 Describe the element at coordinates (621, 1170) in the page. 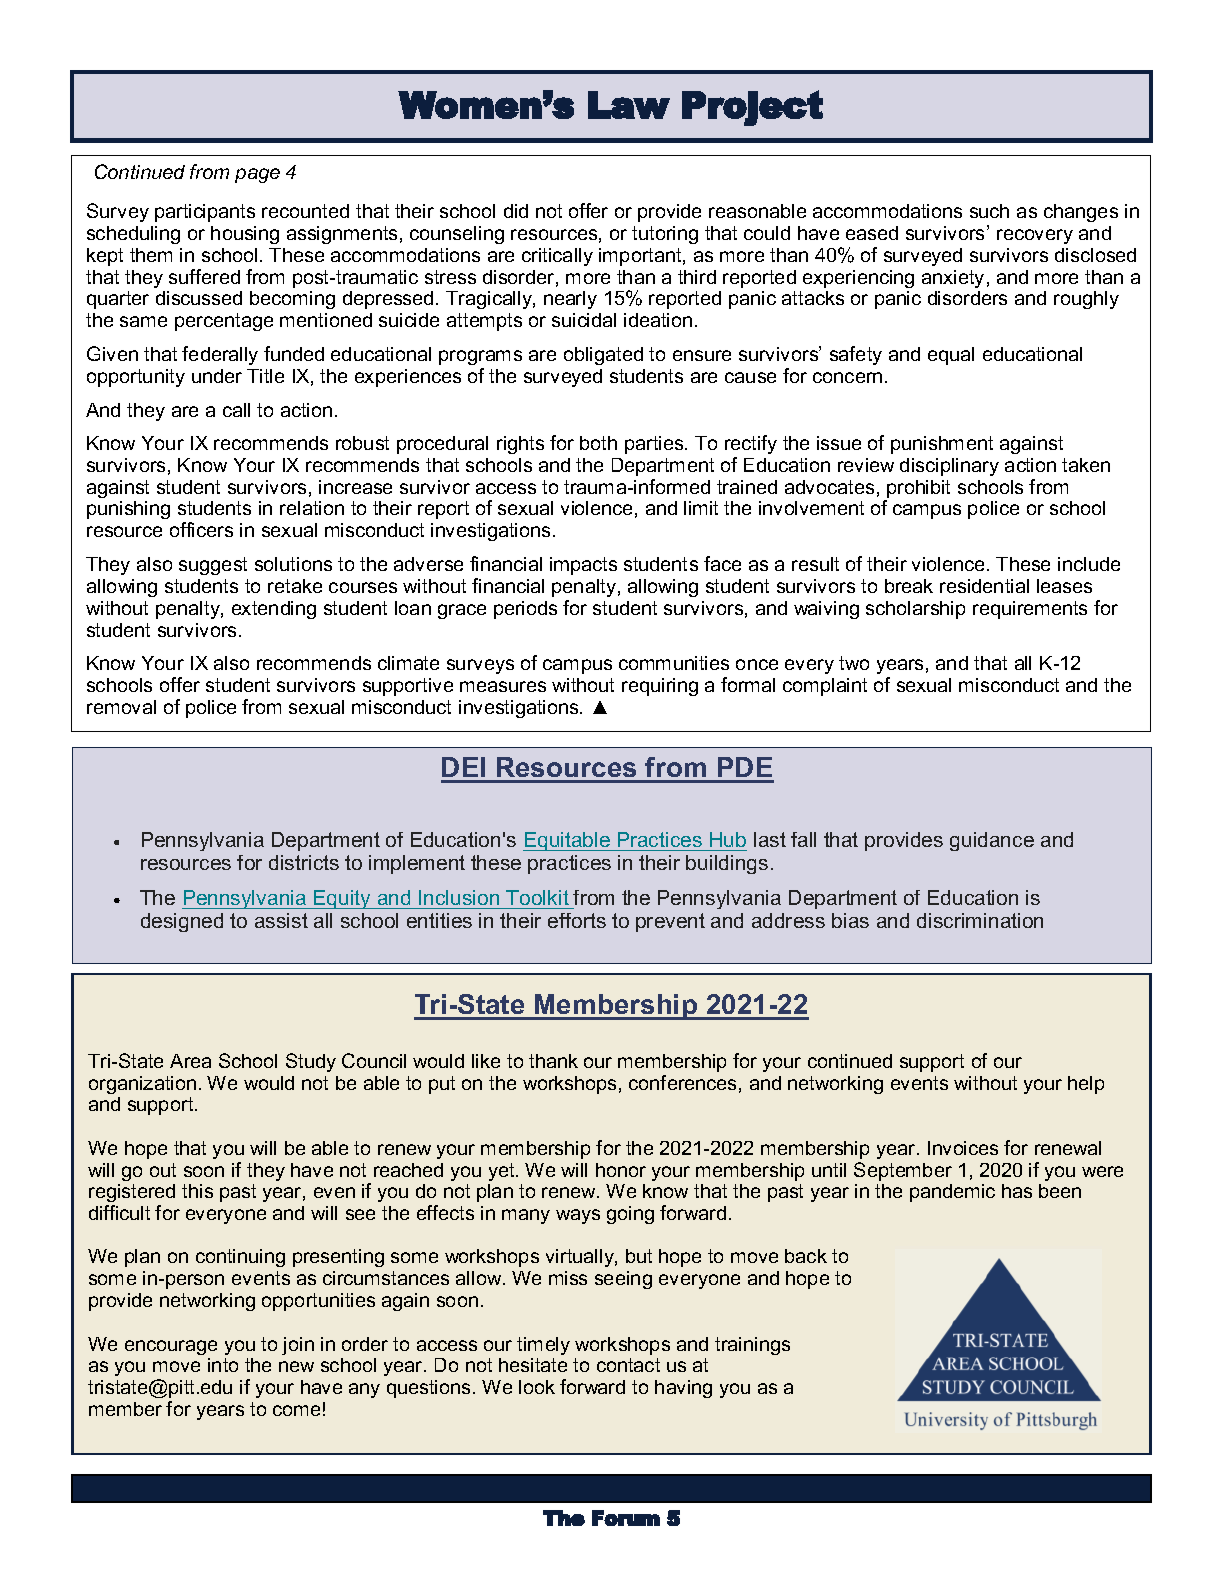

I see `honor` at that location.
